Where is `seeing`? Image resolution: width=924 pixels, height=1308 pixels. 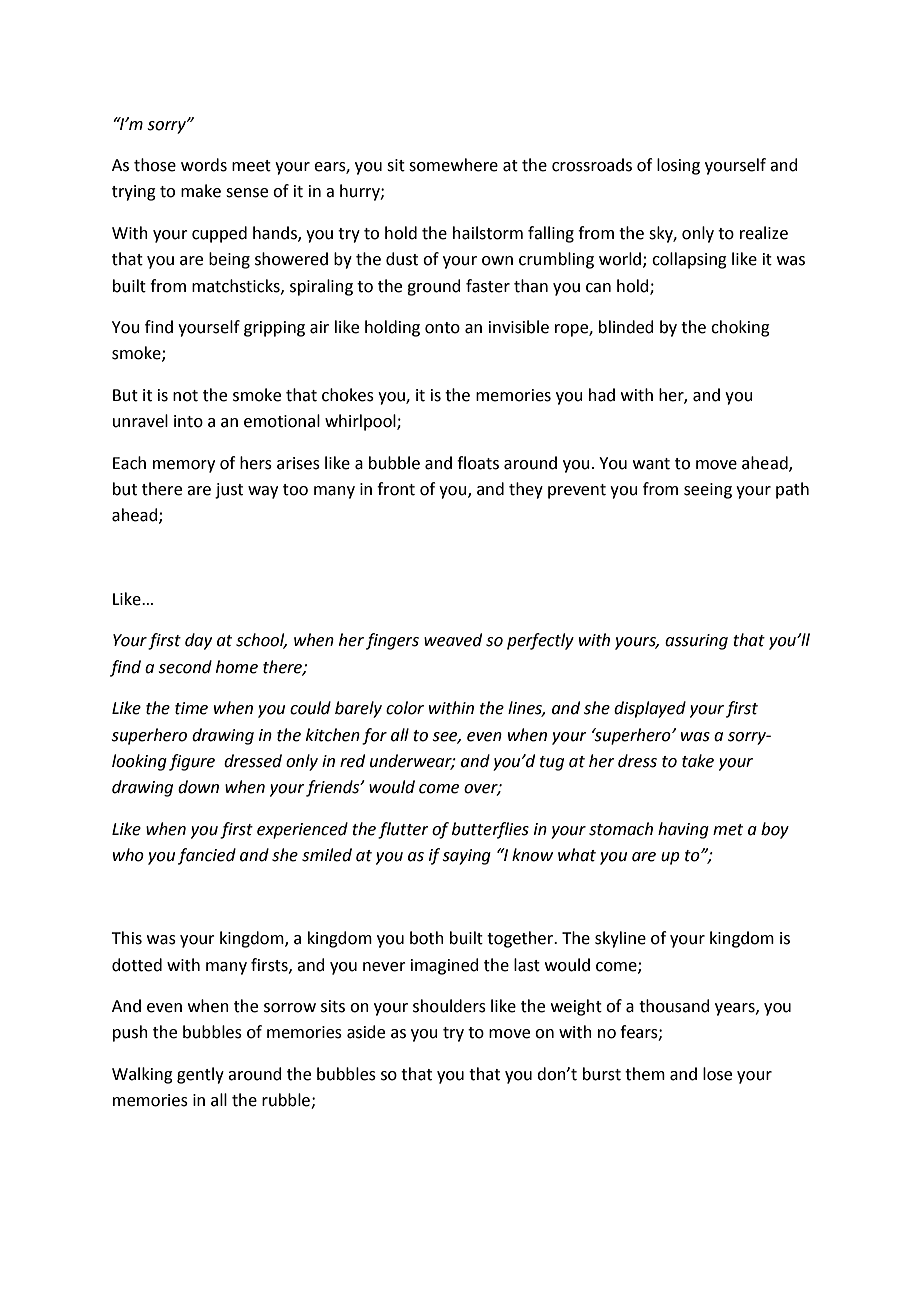 seeing is located at coordinates (708, 491).
